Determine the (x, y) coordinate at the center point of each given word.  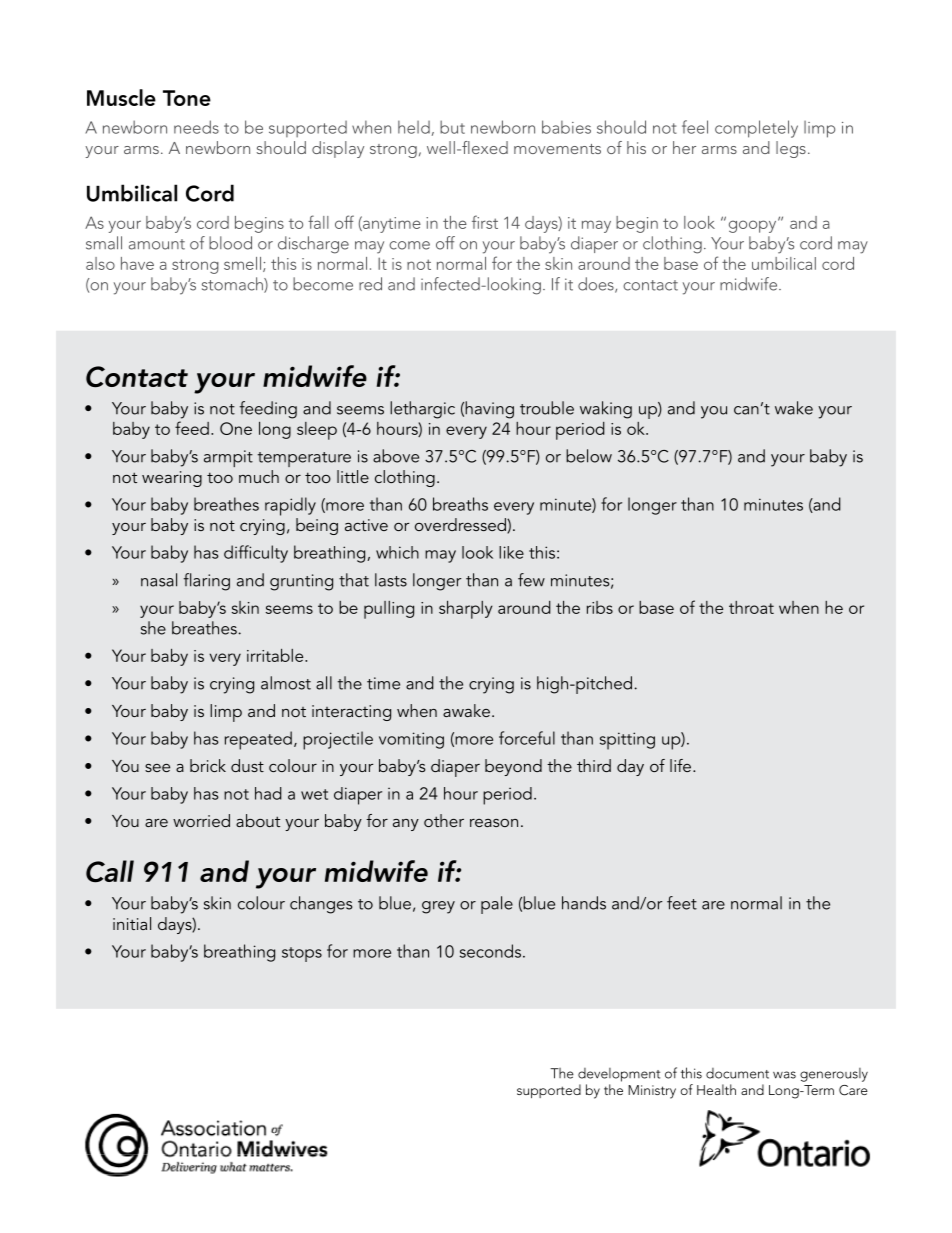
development (619, 1075)
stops (302, 954)
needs (196, 127)
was (784, 1075)
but (452, 127)
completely (756, 129)
